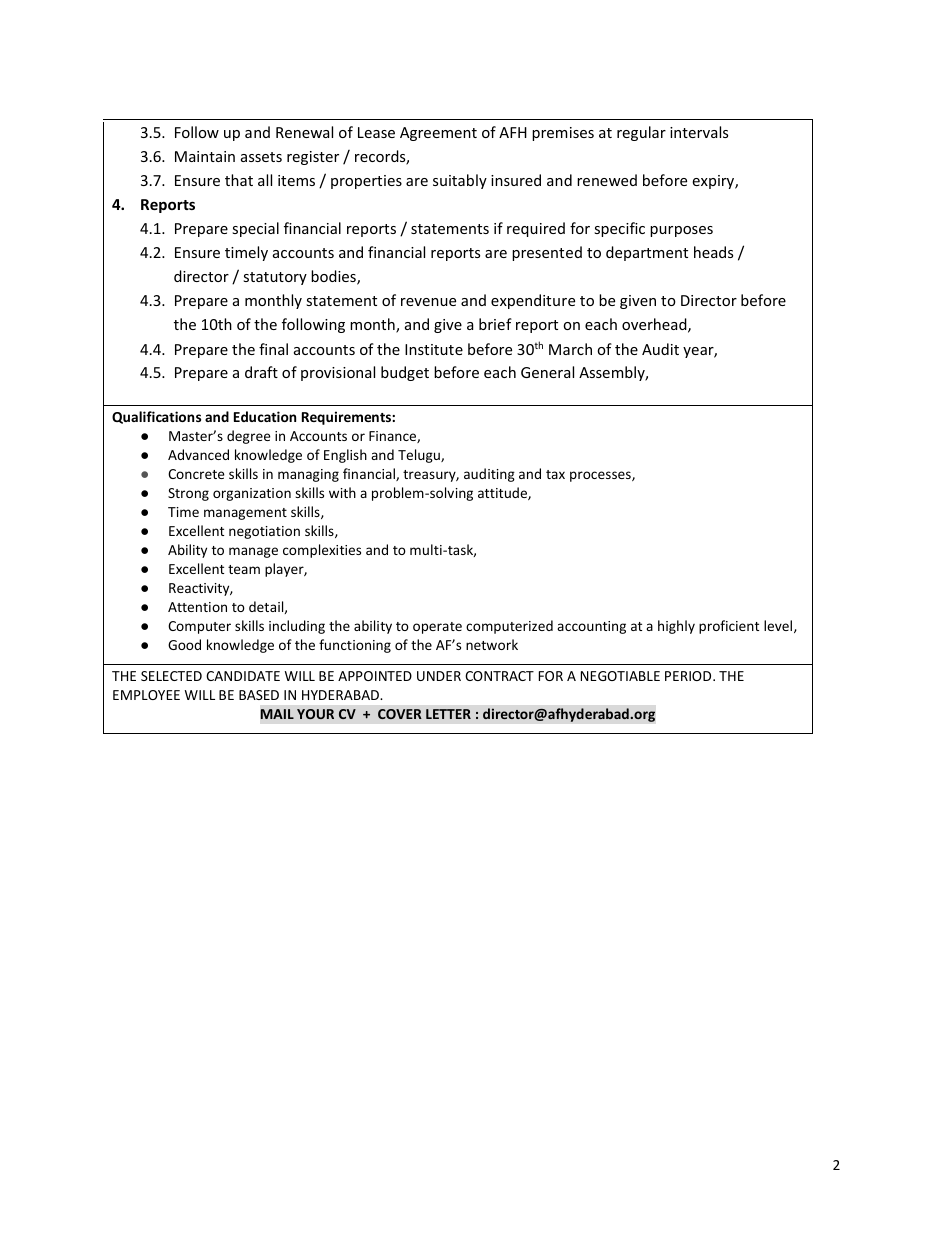 The height and width of the document is (1233, 952). I want to click on team, so click(244, 569).
